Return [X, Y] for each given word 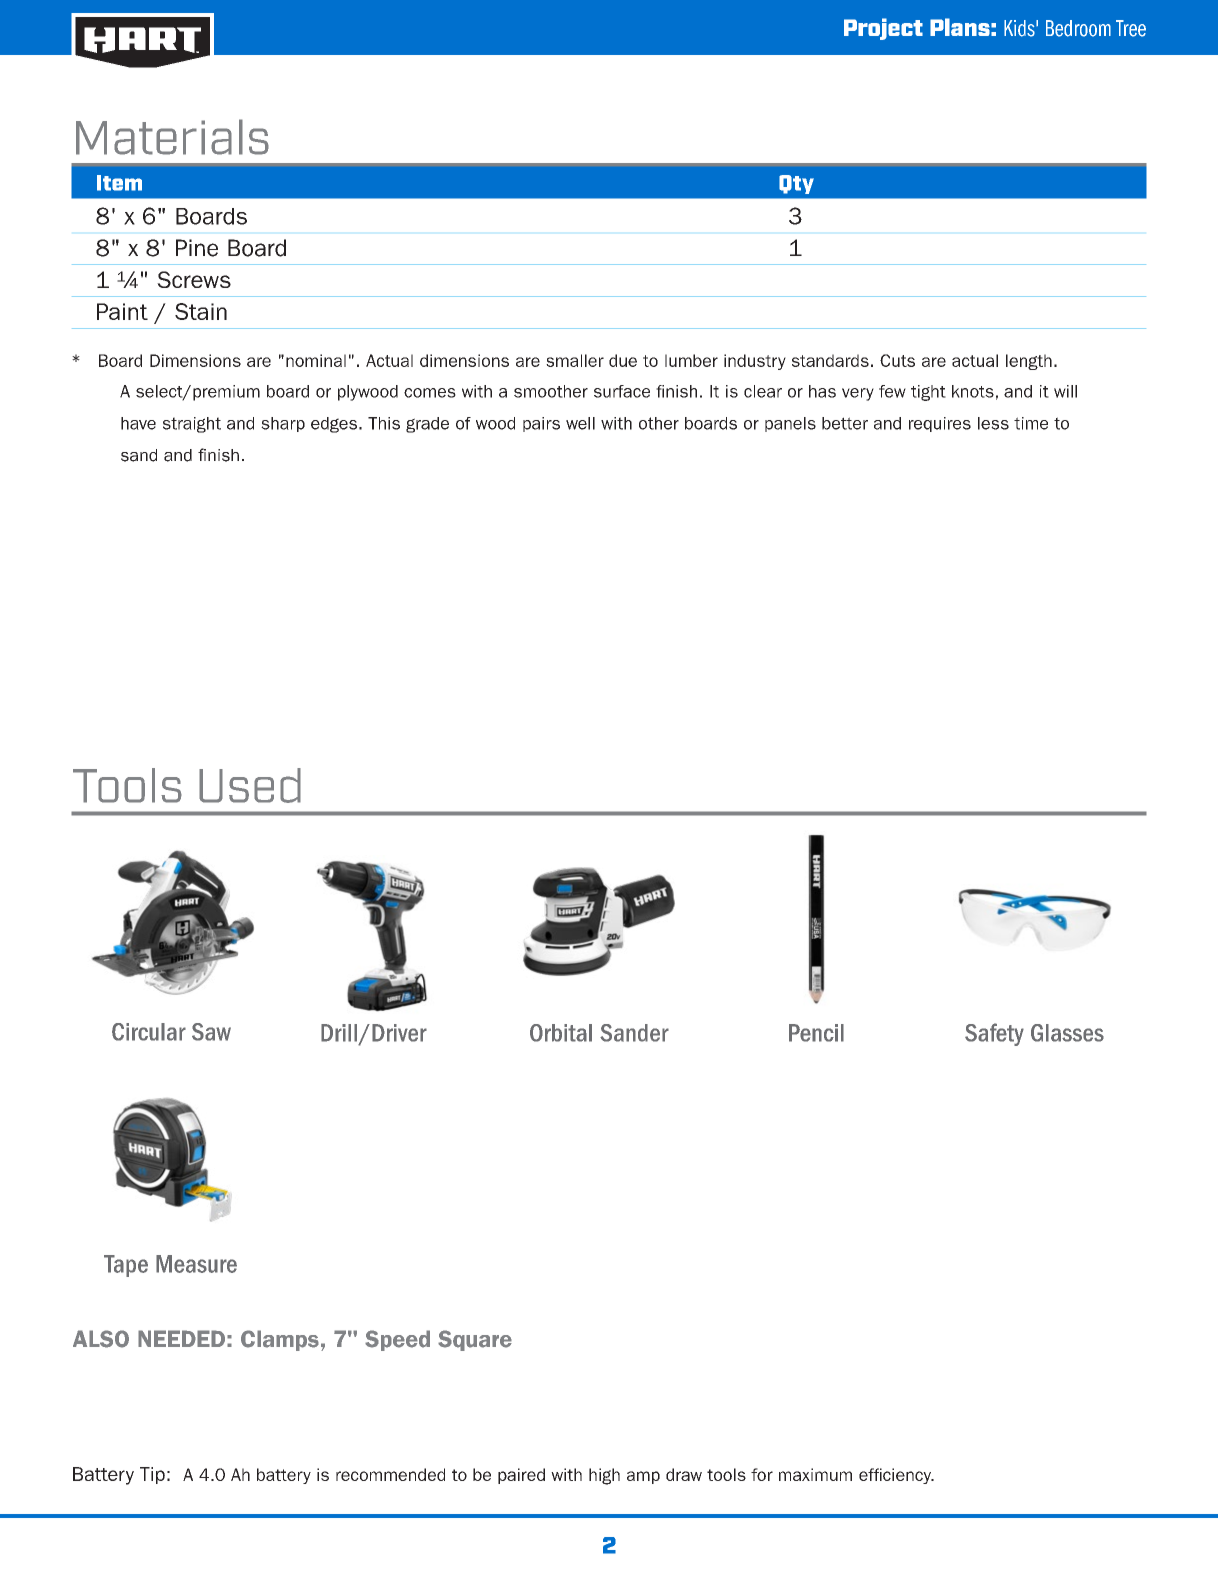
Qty [796, 184]
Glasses [1067, 1033]
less [993, 423]
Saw [211, 1032]
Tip [152, 1475]
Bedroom [1078, 28]
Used [250, 785]
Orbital [561, 1033]
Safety [994, 1034]
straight [192, 425]
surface [622, 391]
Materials [172, 137]
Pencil [816, 1033]
